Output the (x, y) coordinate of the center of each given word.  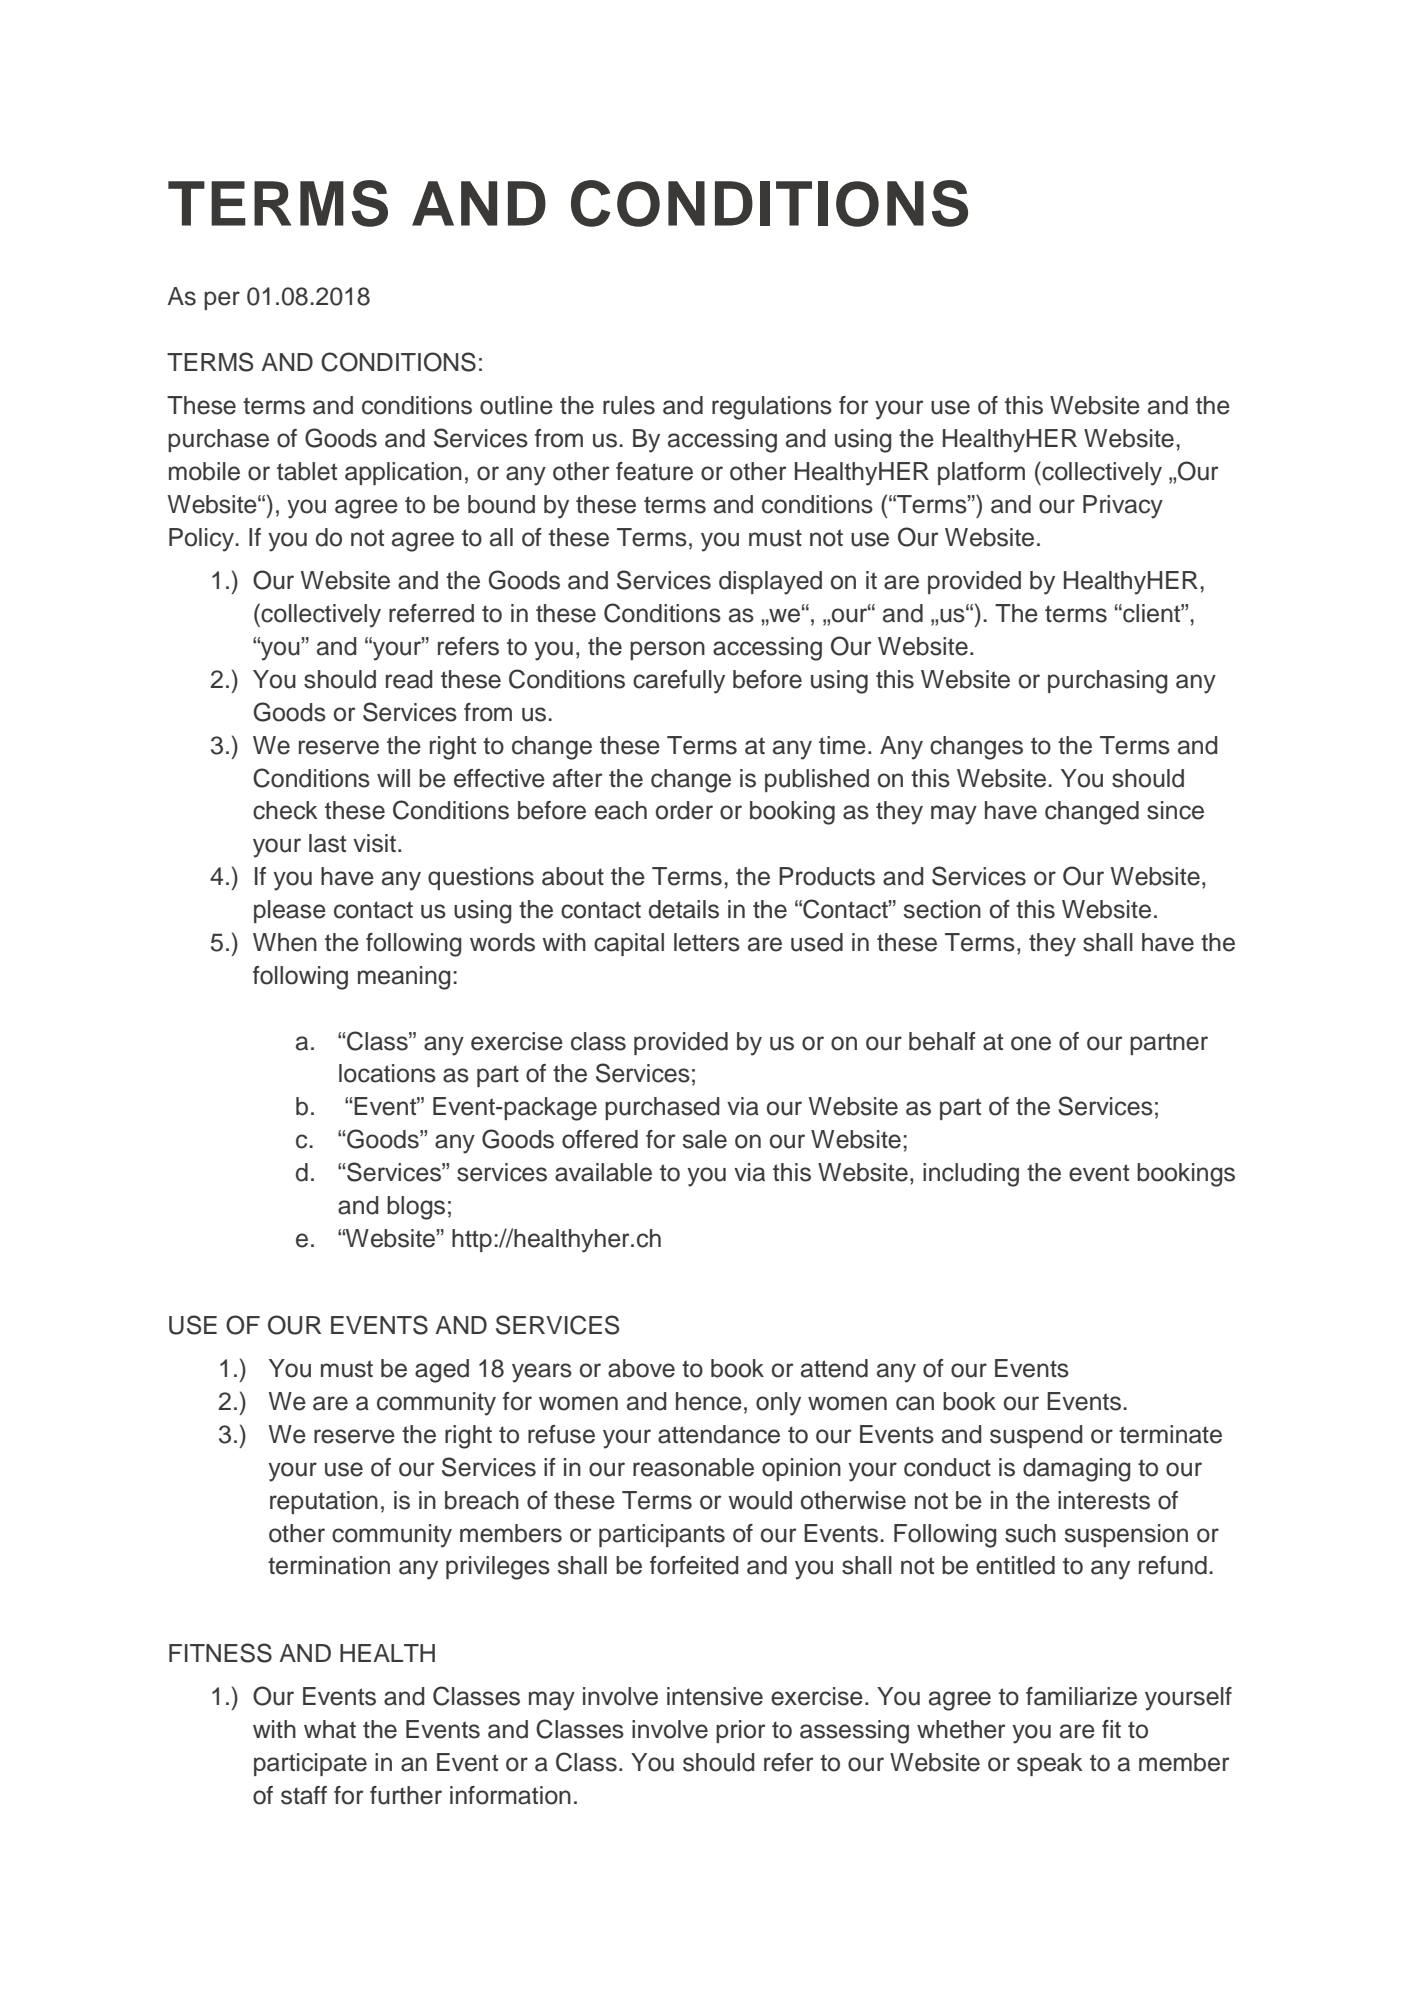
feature (654, 471)
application (403, 473)
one (1031, 1043)
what (330, 1729)
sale (705, 1139)
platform (981, 473)
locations (387, 1073)
